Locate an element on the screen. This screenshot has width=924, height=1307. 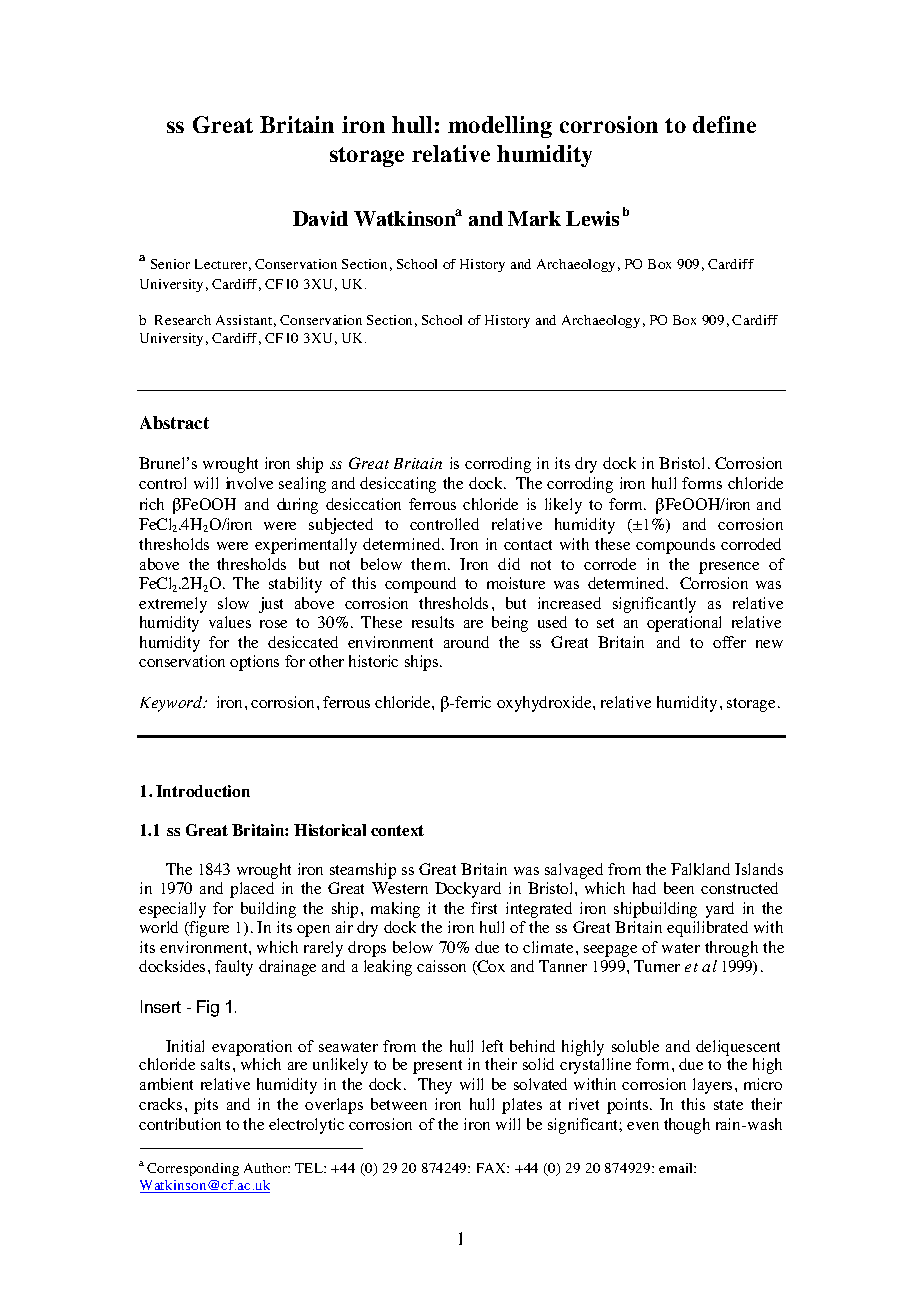
pits is located at coordinates (206, 1106).
